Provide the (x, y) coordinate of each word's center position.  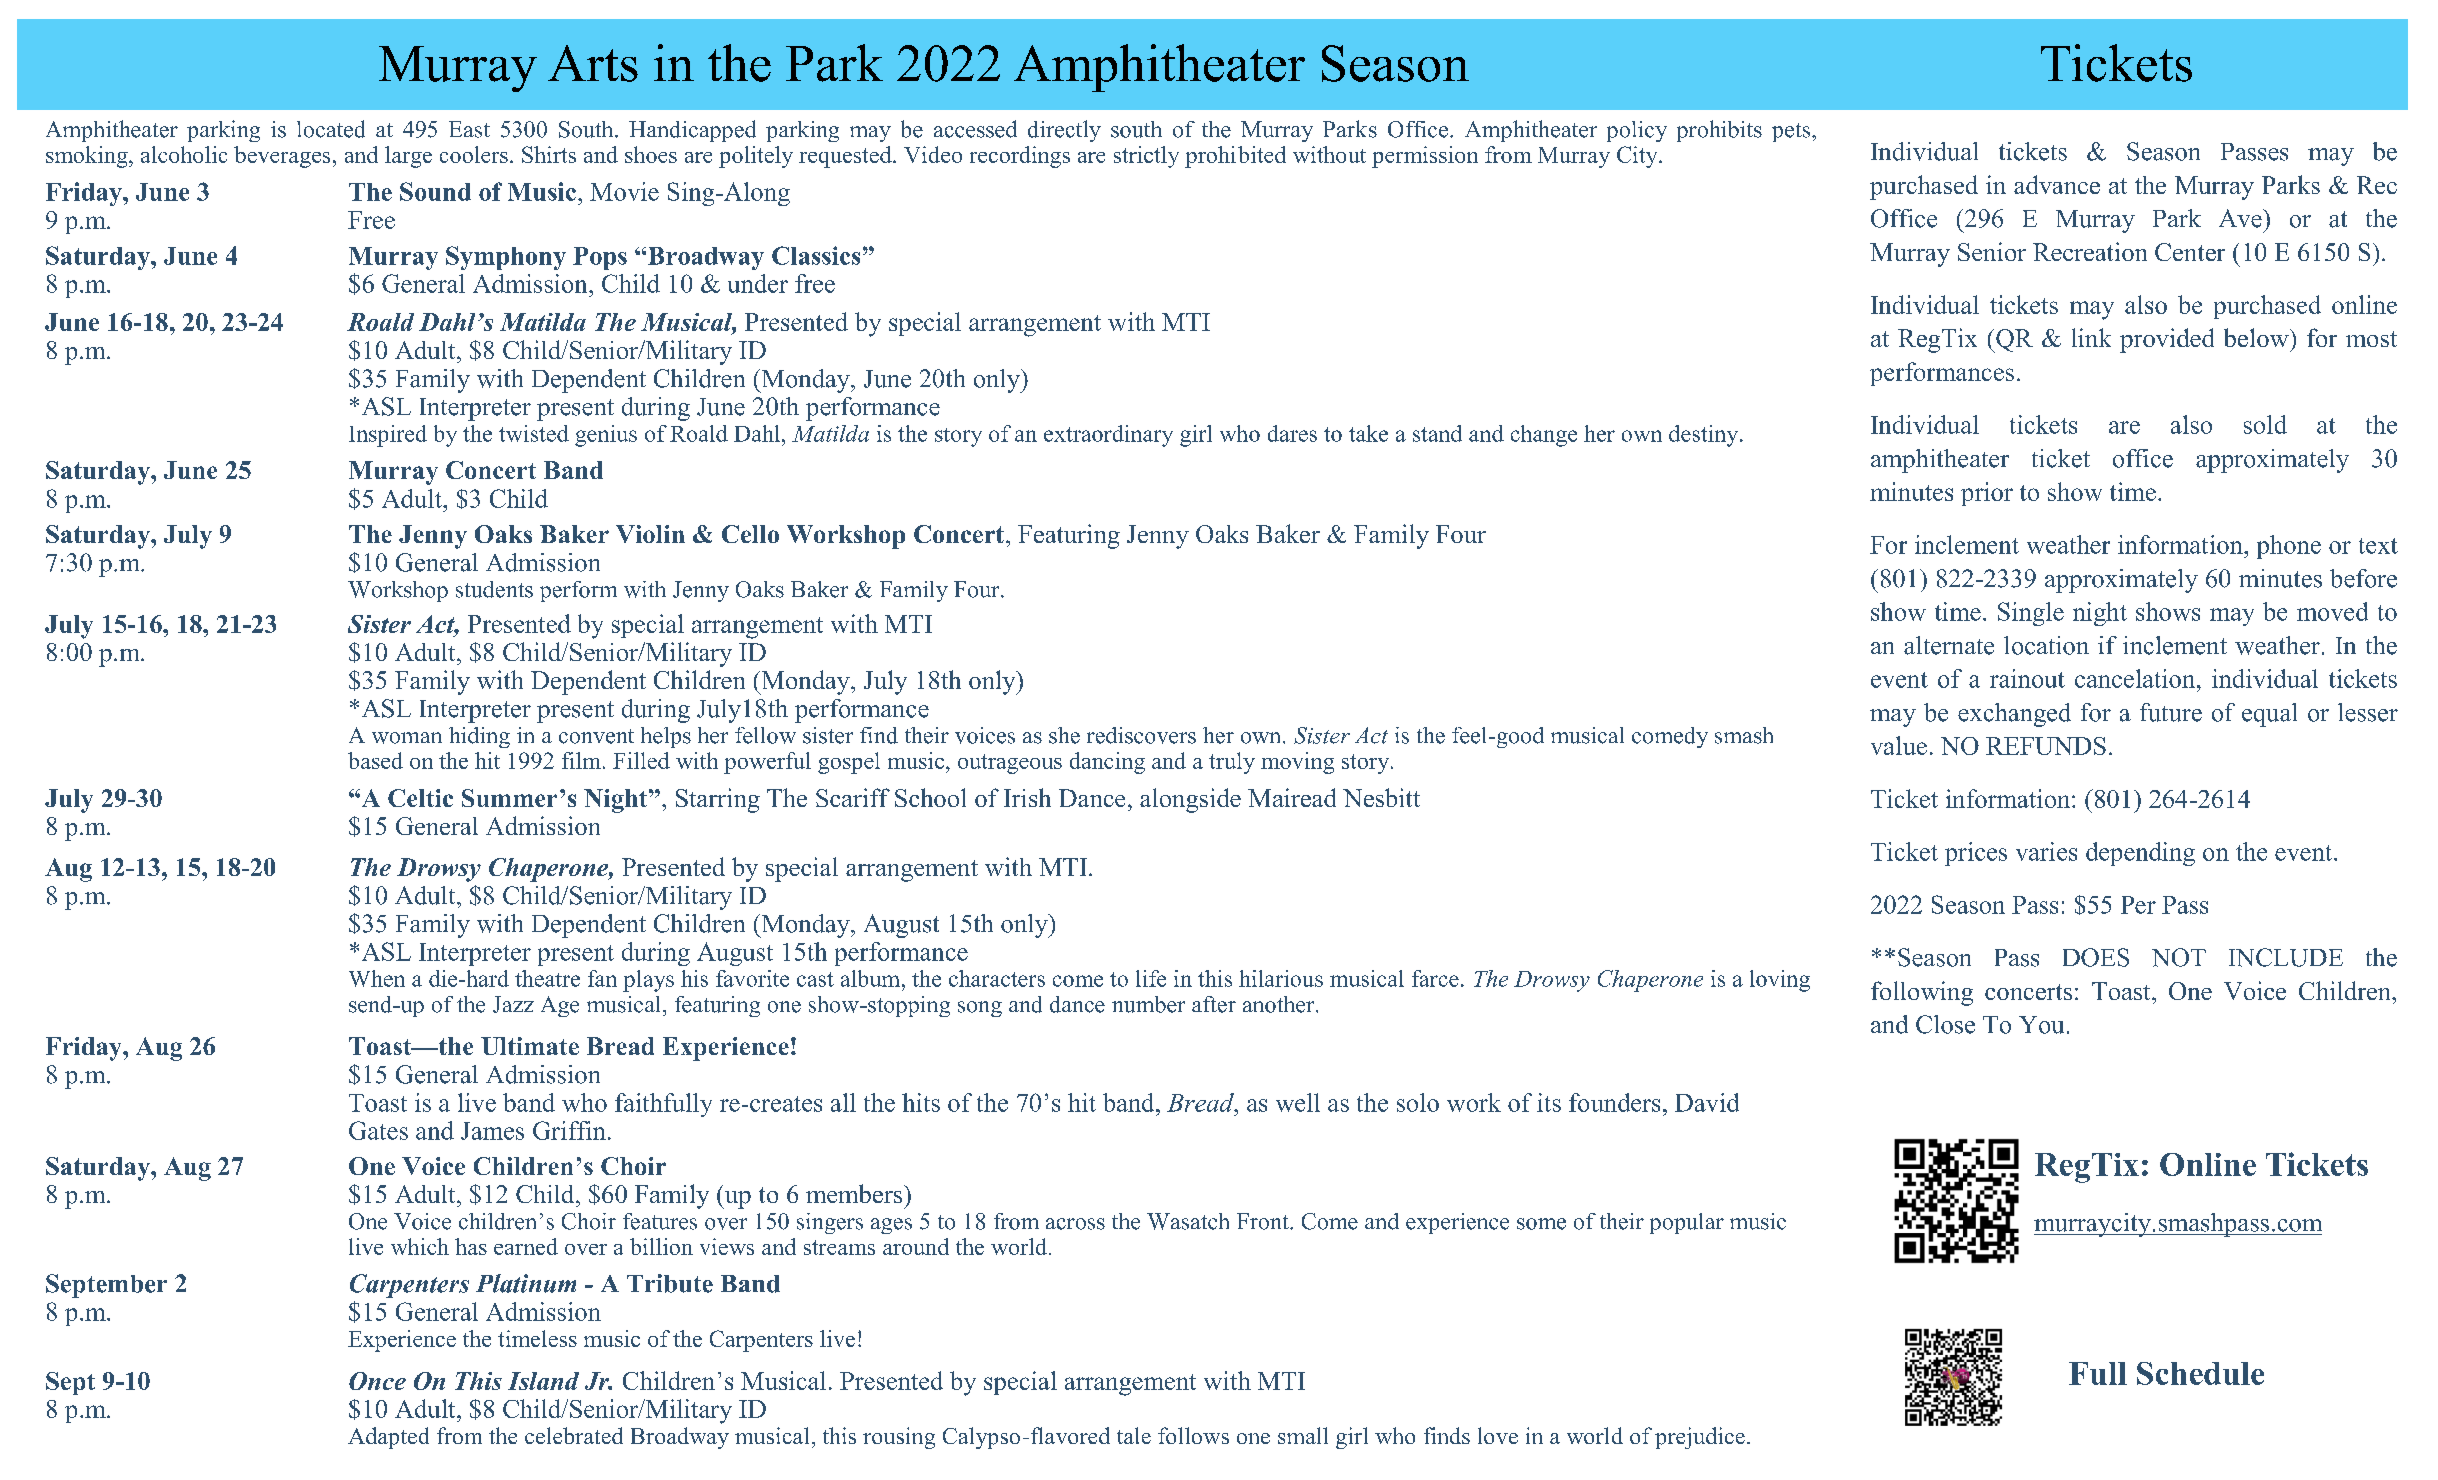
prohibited (1235, 157)
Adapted (388, 1438)
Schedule (2200, 1373)
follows (1193, 1435)
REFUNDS (2046, 746)
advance (2057, 184)
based (375, 760)
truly (1232, 763)
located (331, 129)
